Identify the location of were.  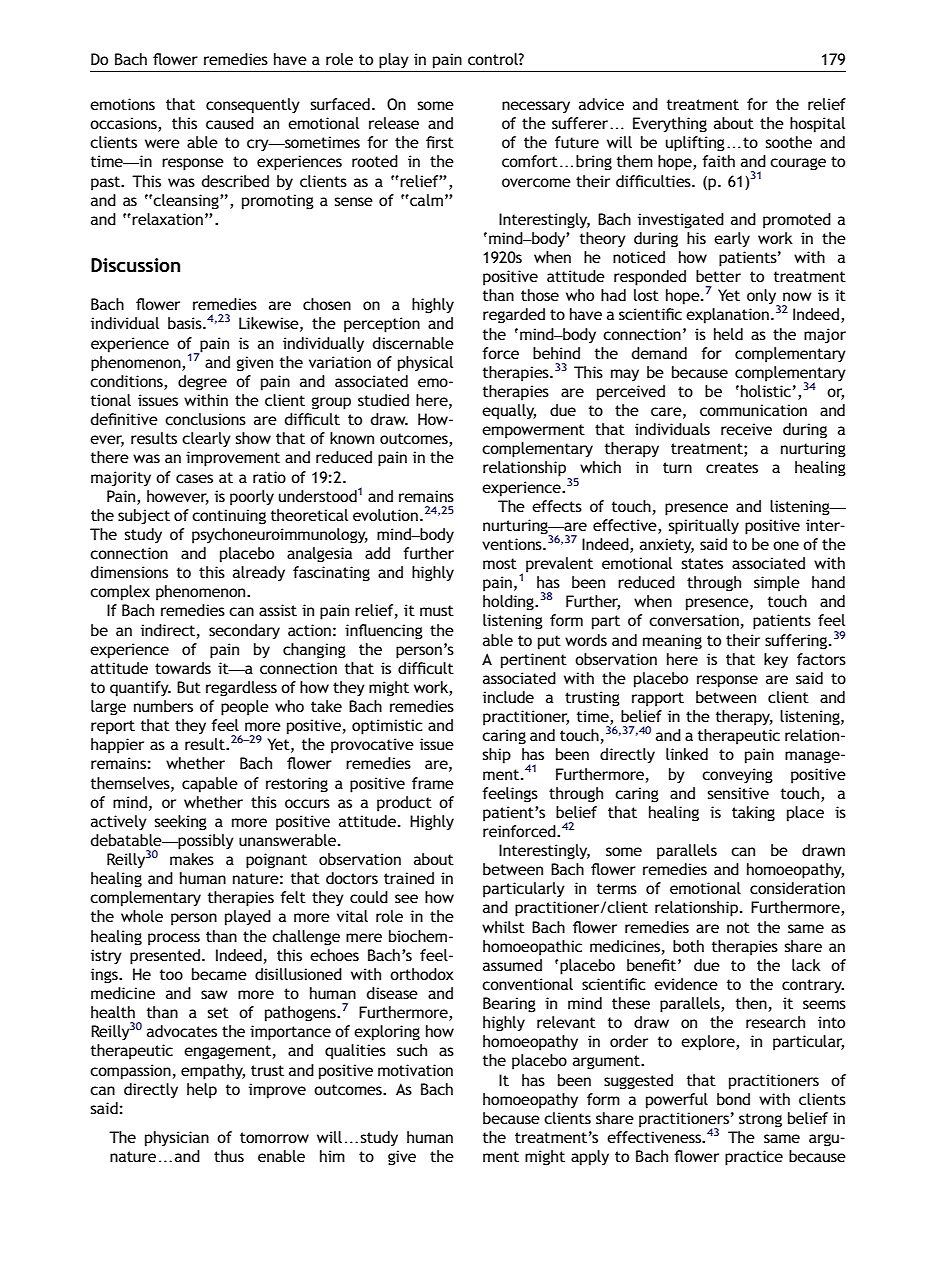
(162, 143).
